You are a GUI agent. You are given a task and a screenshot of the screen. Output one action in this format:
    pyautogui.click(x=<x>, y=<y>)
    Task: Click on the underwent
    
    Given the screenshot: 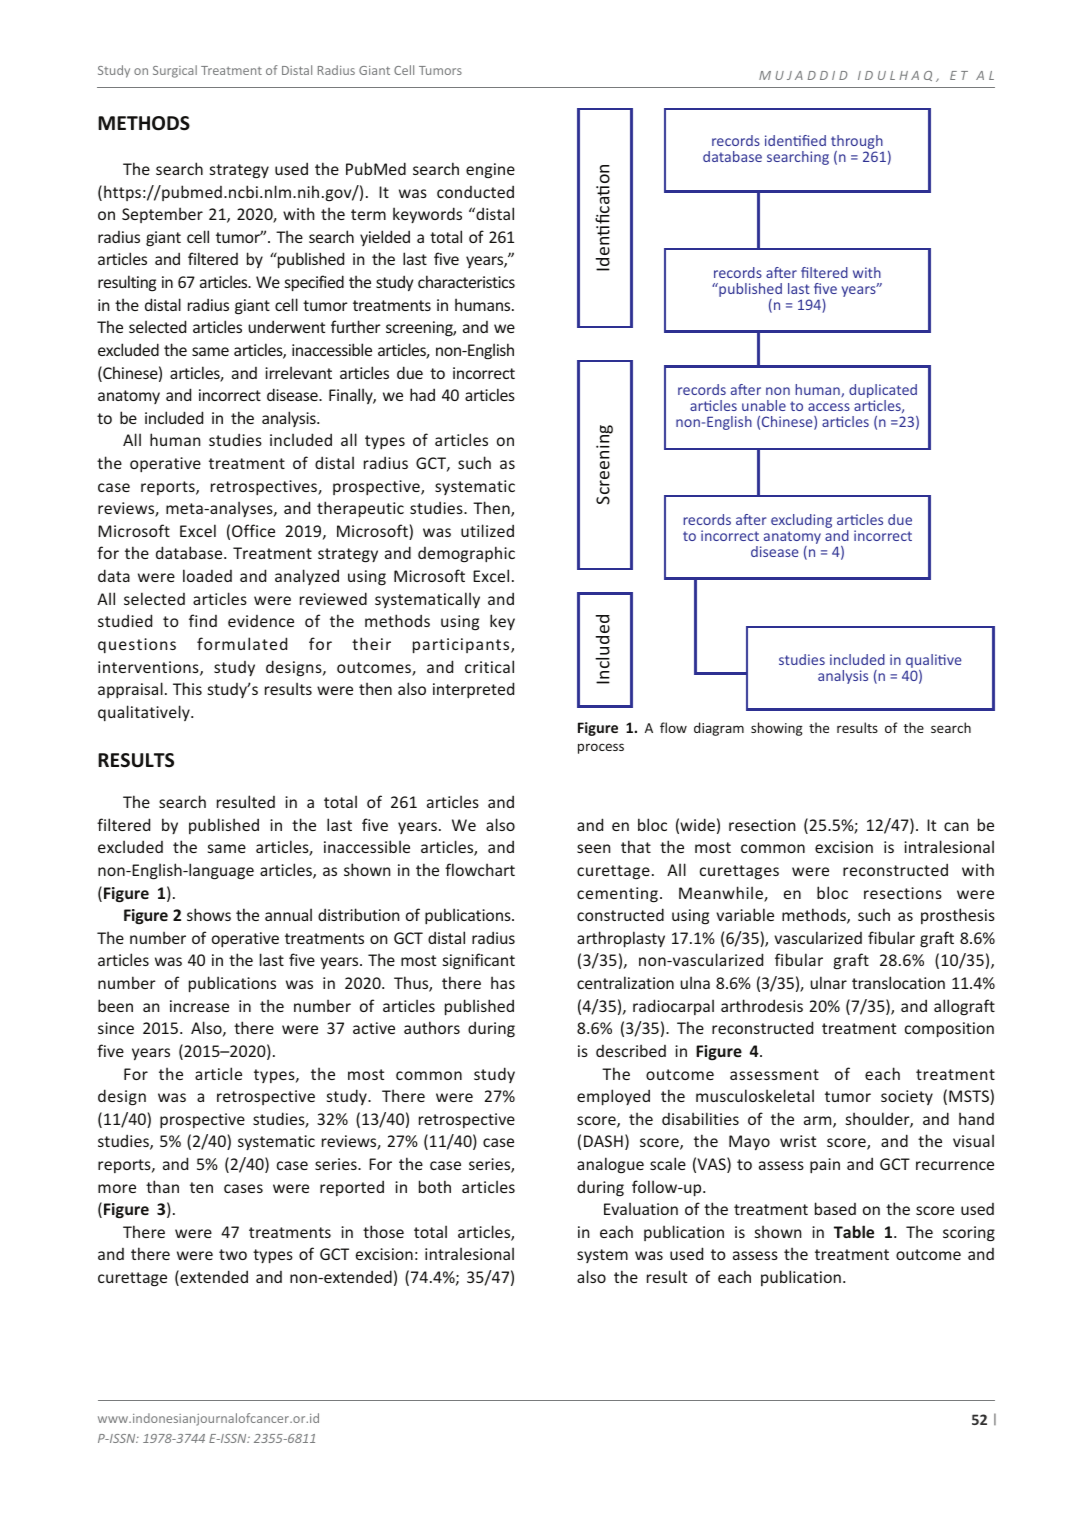 What is the action you would take?
    pyautogui.click(x=286, y=326)
